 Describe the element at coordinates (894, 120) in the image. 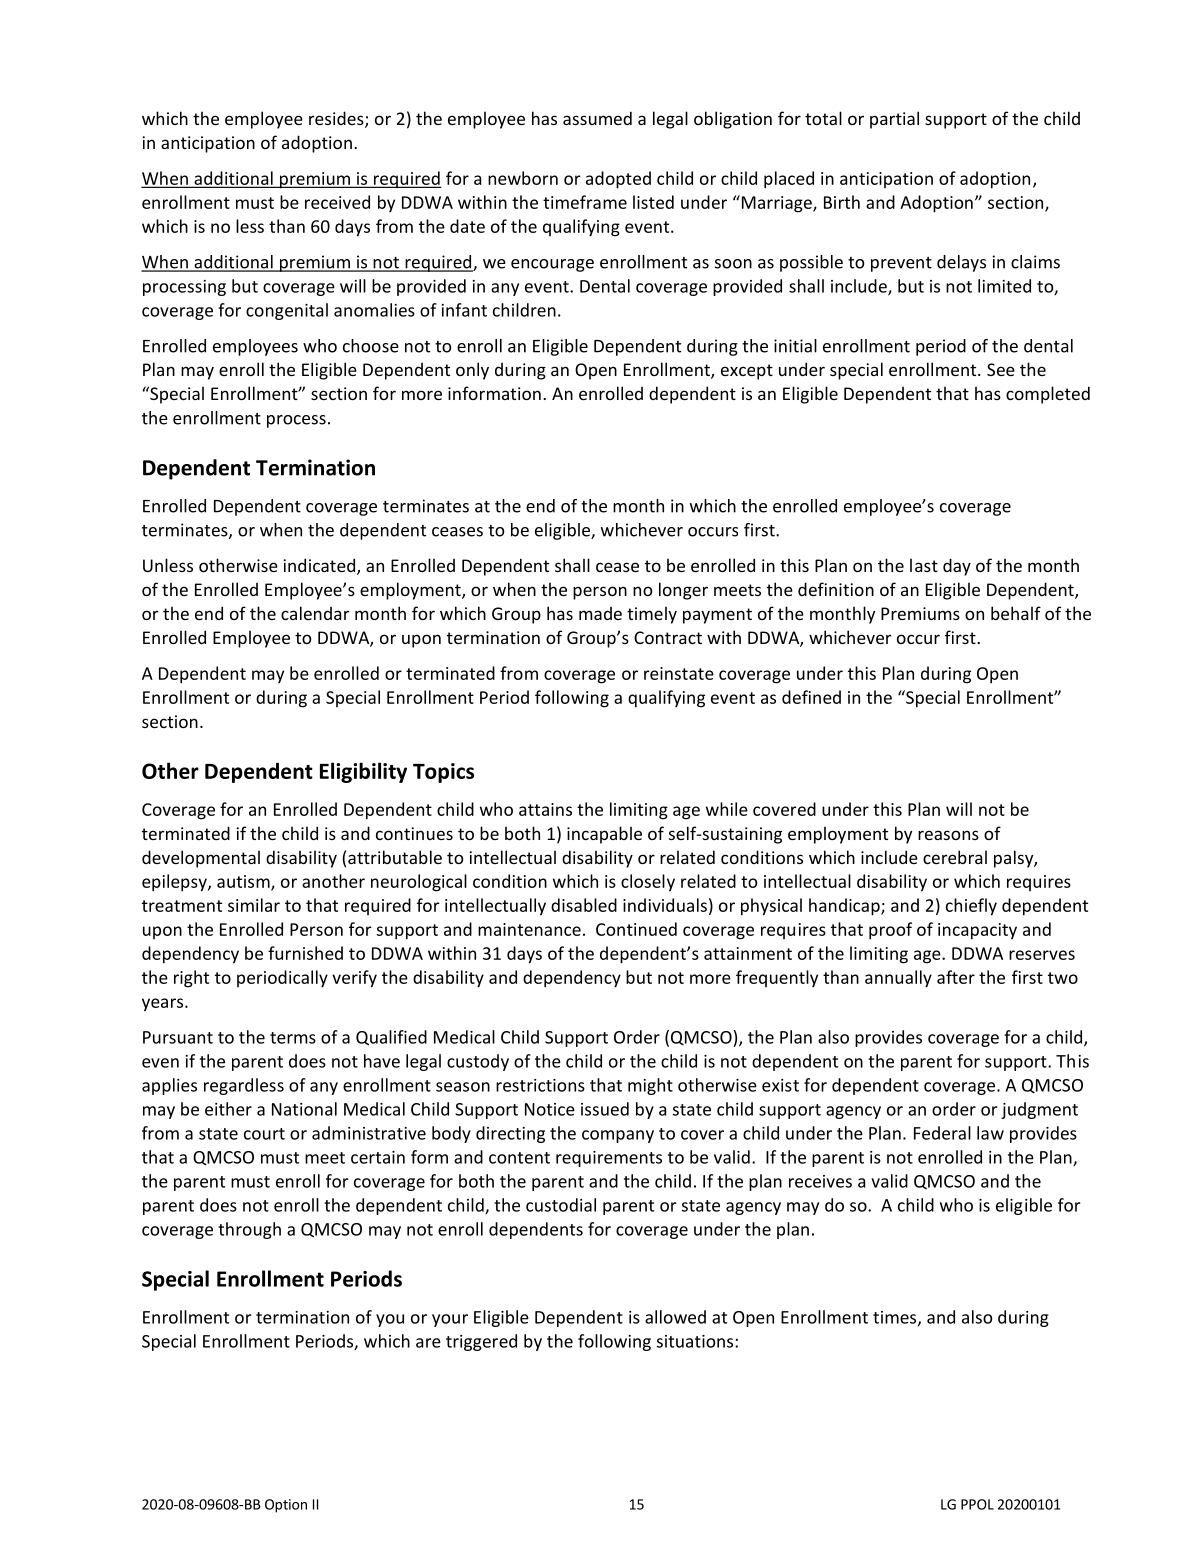

I see `partial` at that location.
